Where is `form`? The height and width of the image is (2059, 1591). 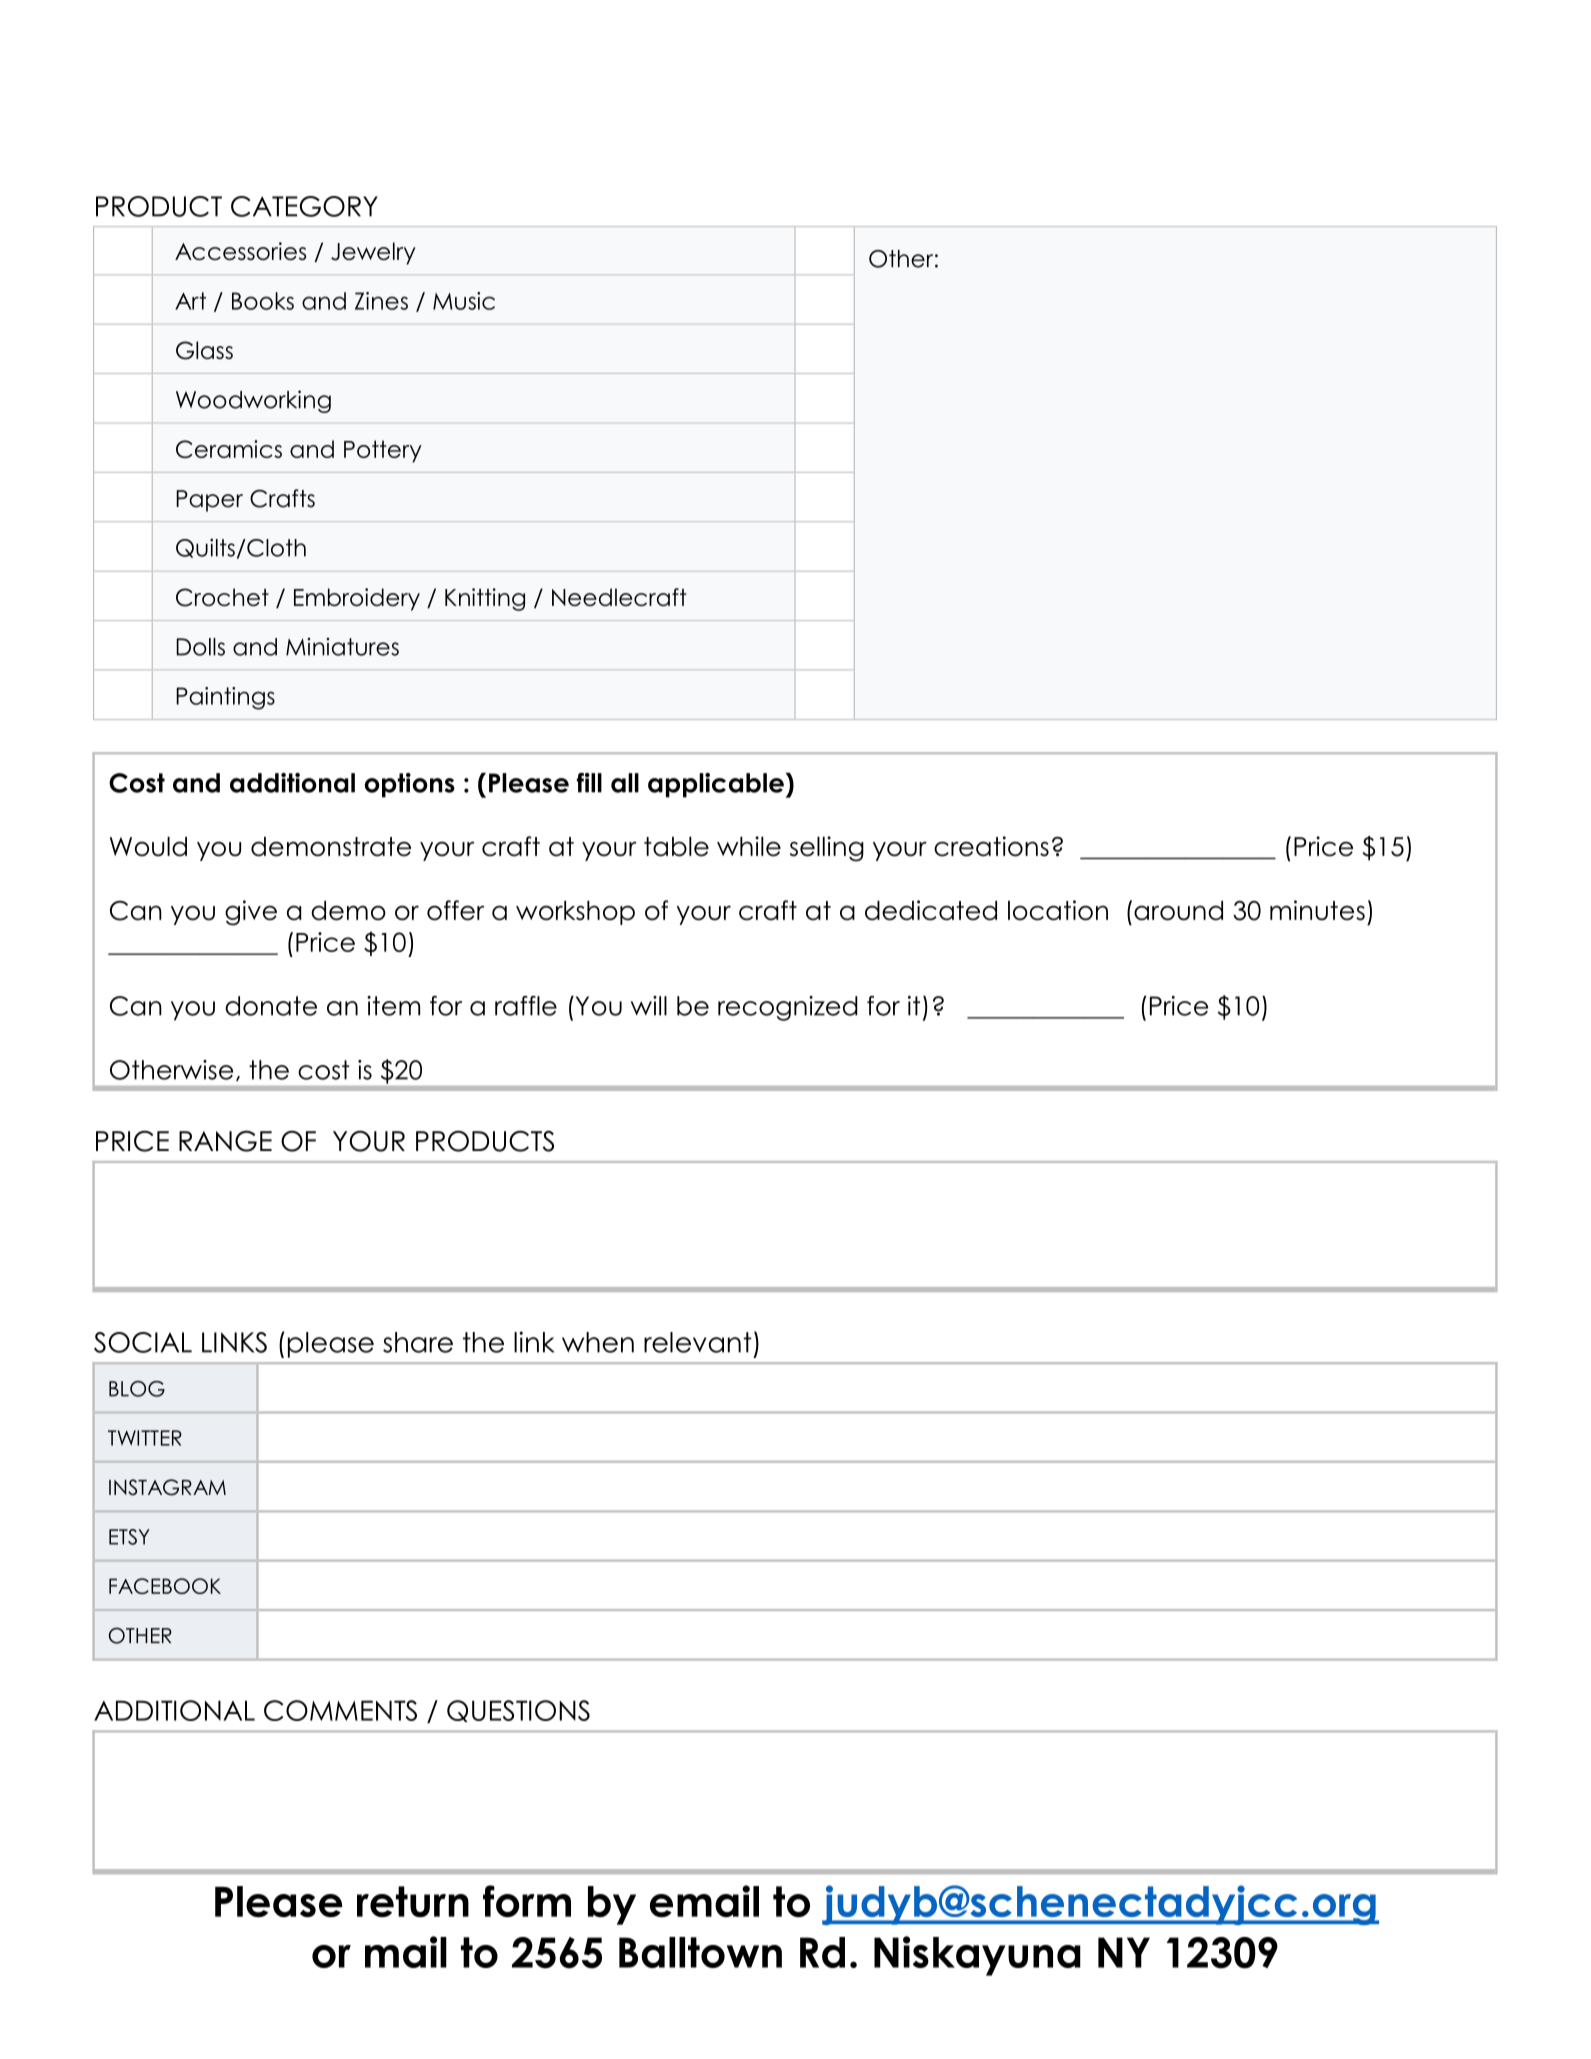 form is located at coordinates (527, 1901).
